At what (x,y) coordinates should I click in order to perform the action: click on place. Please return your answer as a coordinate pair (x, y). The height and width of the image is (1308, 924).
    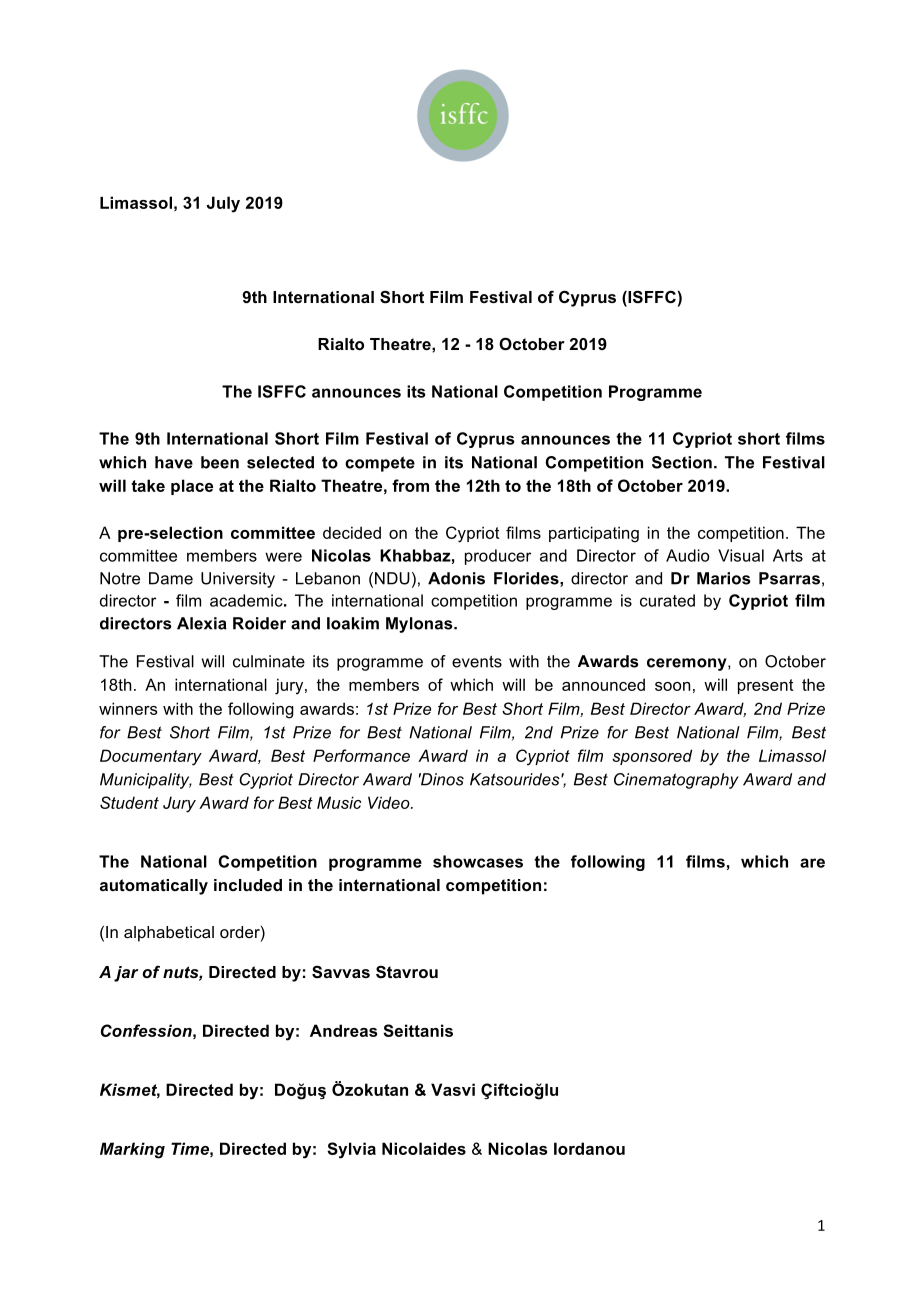
    Looking at the image, I should click on (192, 487).
